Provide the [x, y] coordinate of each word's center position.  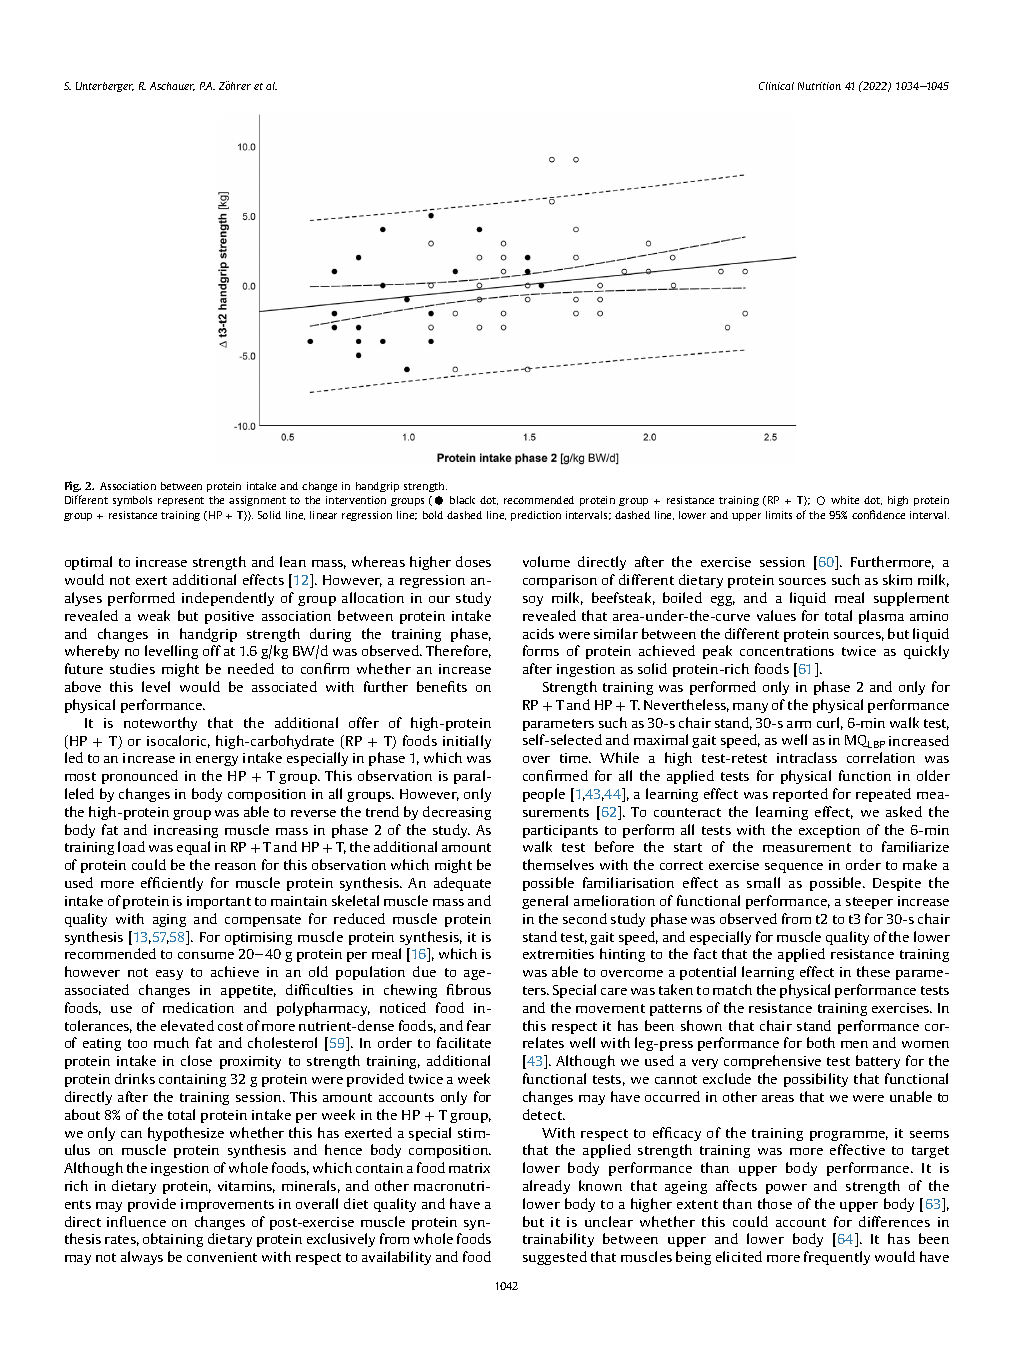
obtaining [173, 1240]
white [845, 500]
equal [193, 848]
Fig [73, 486]
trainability [558, 1240]
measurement [807, 847]
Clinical [776, 86]
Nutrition [819, 86]
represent [181, 501]
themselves [558, 864]
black [462, 500]
